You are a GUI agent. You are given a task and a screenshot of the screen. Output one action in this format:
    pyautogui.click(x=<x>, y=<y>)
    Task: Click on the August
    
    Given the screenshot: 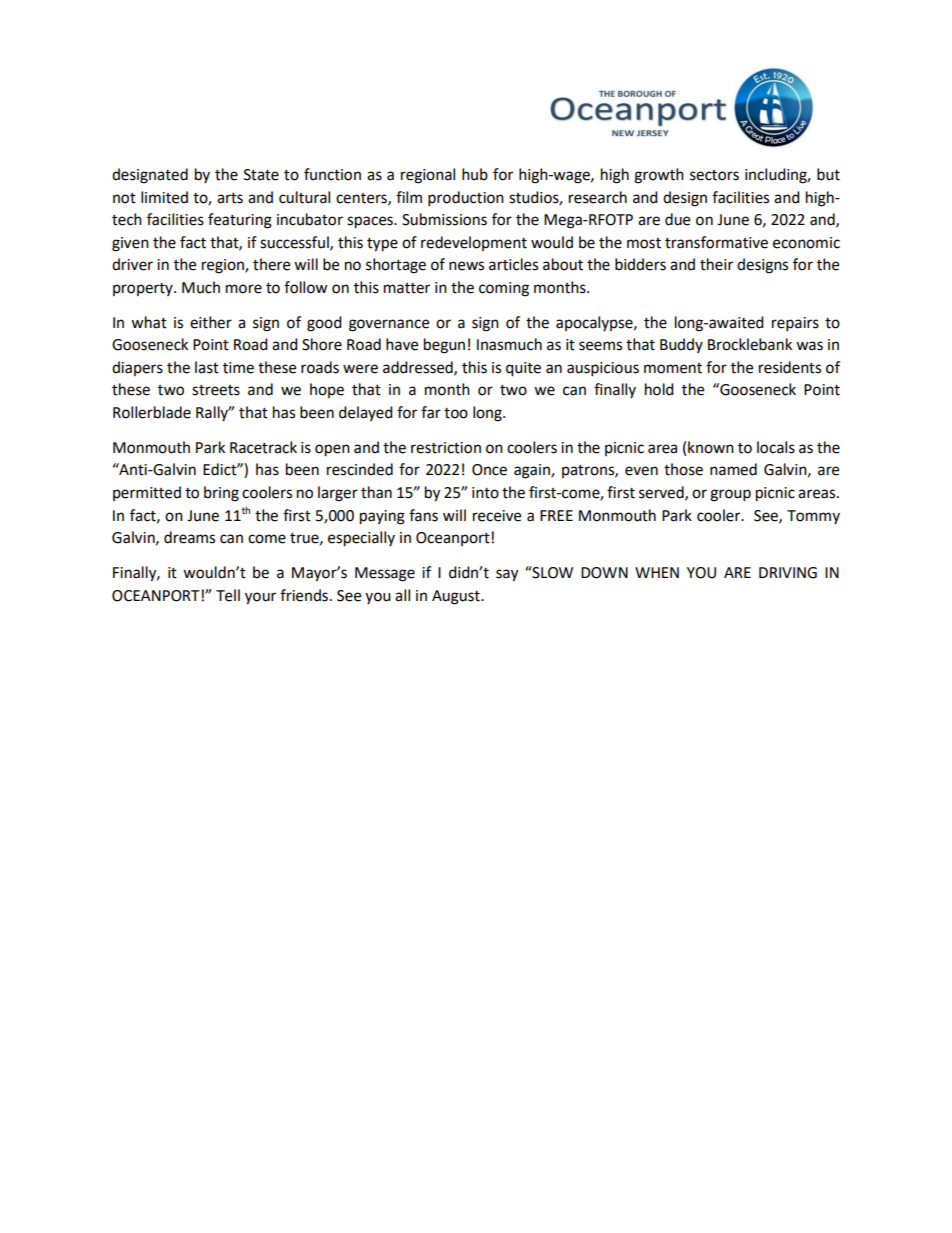 What is the action you would take?
    pyautogui.click(x=457, y=597)
